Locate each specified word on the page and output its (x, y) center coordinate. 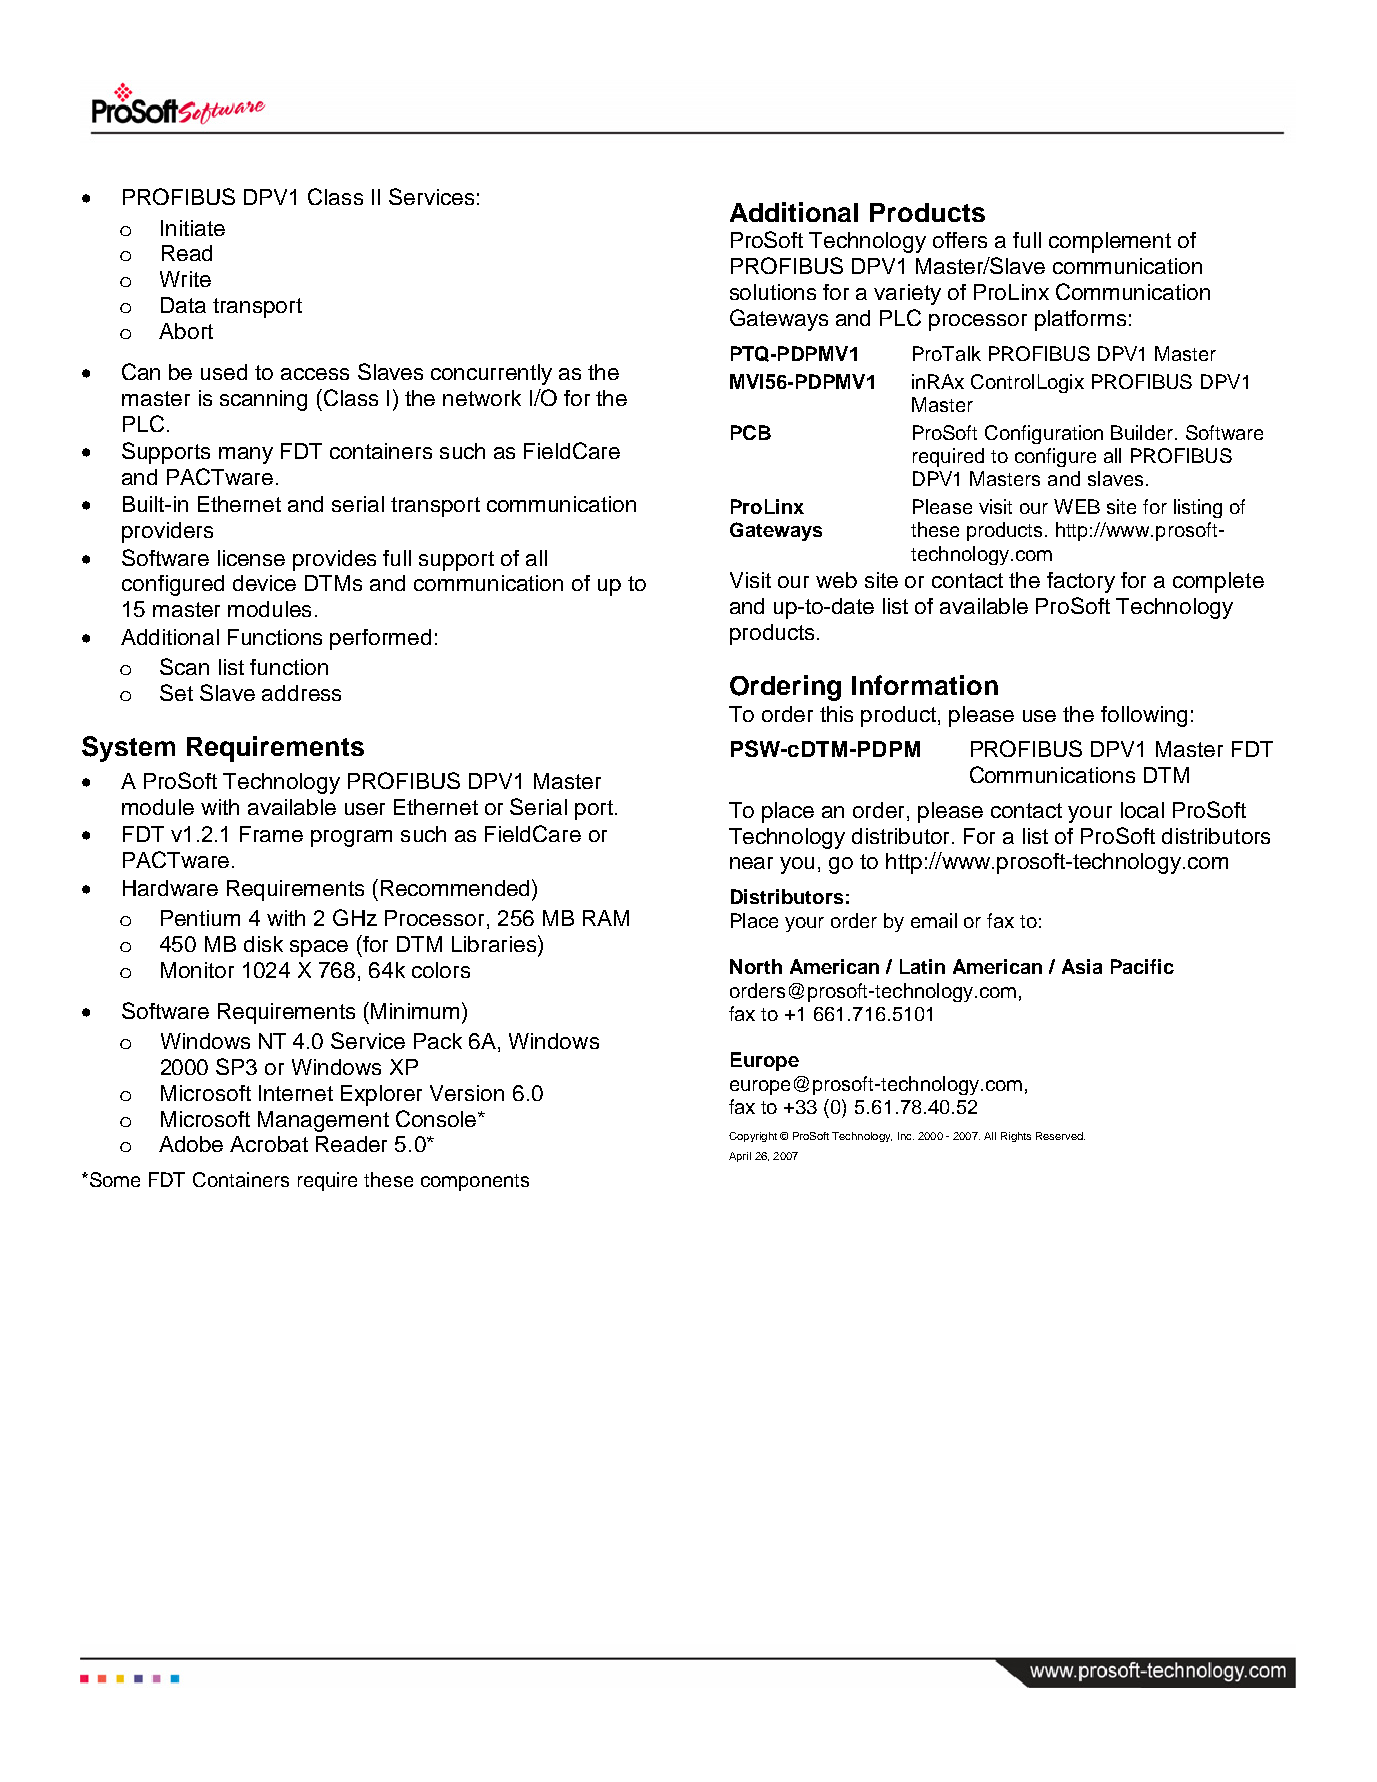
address (301, 693)
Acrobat (269, 1144)
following (1144, 716)
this (836, 714)
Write (185, 279)
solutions (773, 292)
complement (1110, 242)
